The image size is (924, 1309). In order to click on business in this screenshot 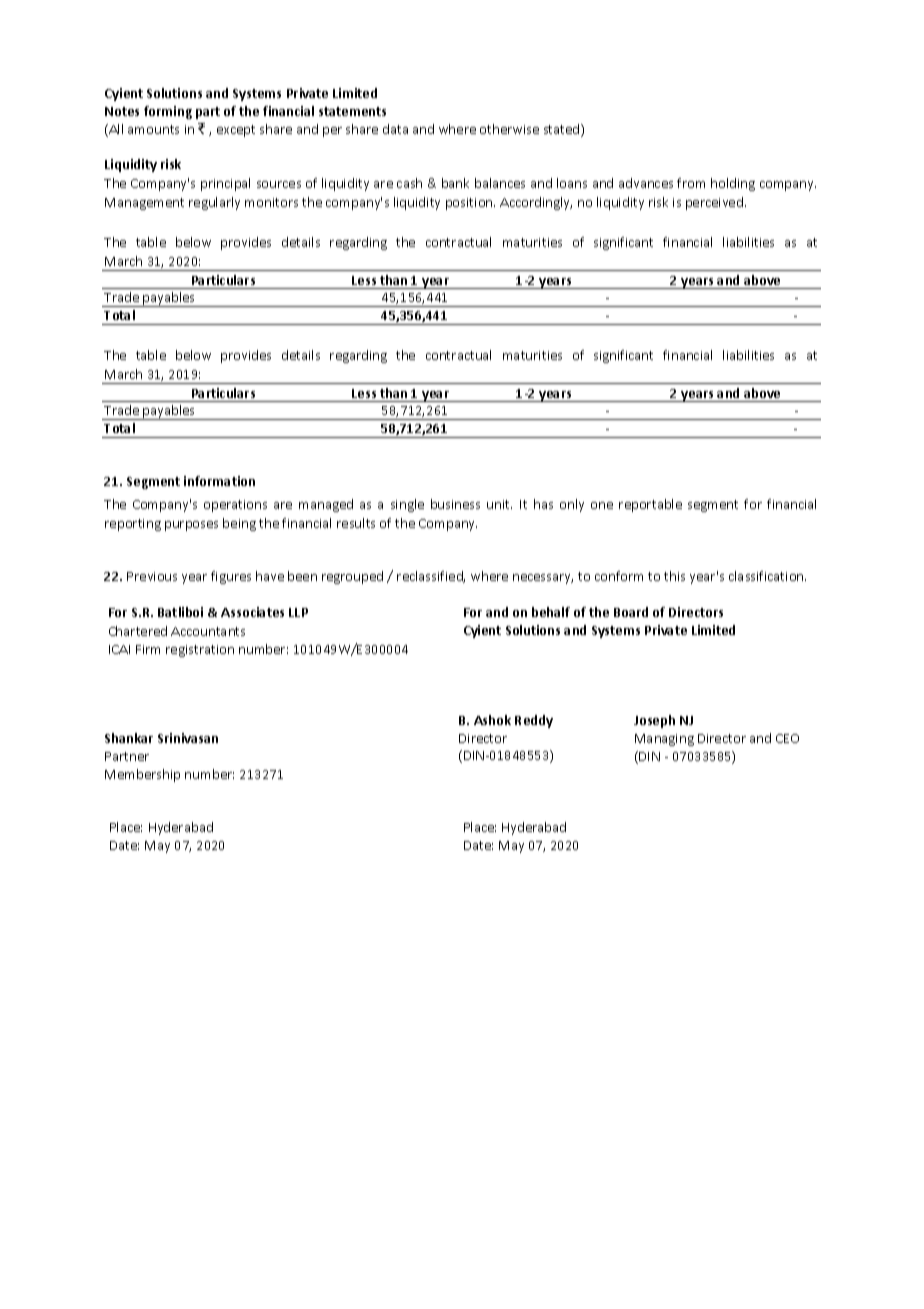, I will do `click(455, 504)`.
